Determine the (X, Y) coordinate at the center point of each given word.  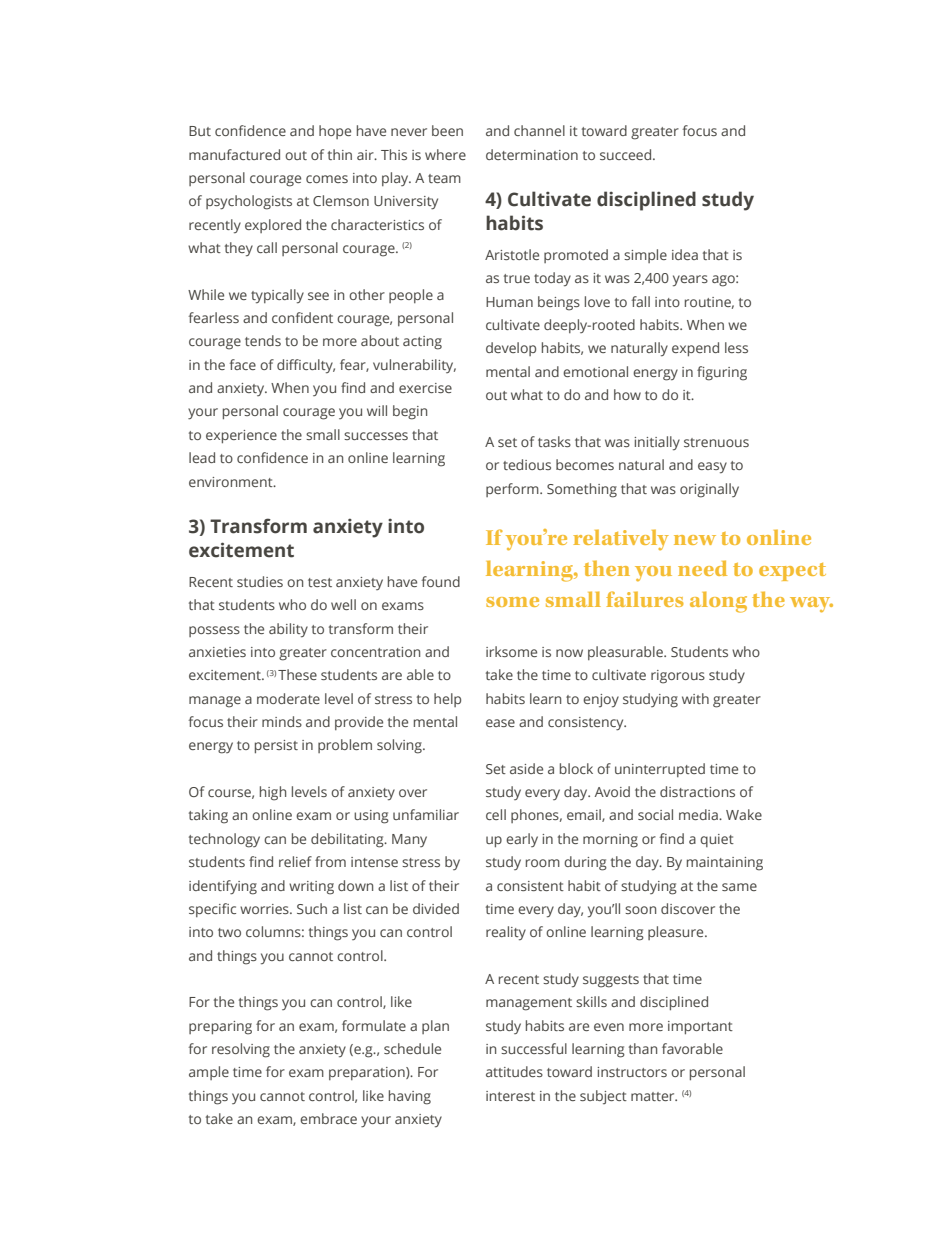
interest (510, 1096)
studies (260, 581)
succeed (627, 154)
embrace (328, 1118)
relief (295, 861)
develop (511, 349)
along (718, 602)
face (243, 364)
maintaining (725, 864)
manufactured (234, 154)
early (522, 840)
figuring (722, 373)
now (569, 653)
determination (532, 154)
